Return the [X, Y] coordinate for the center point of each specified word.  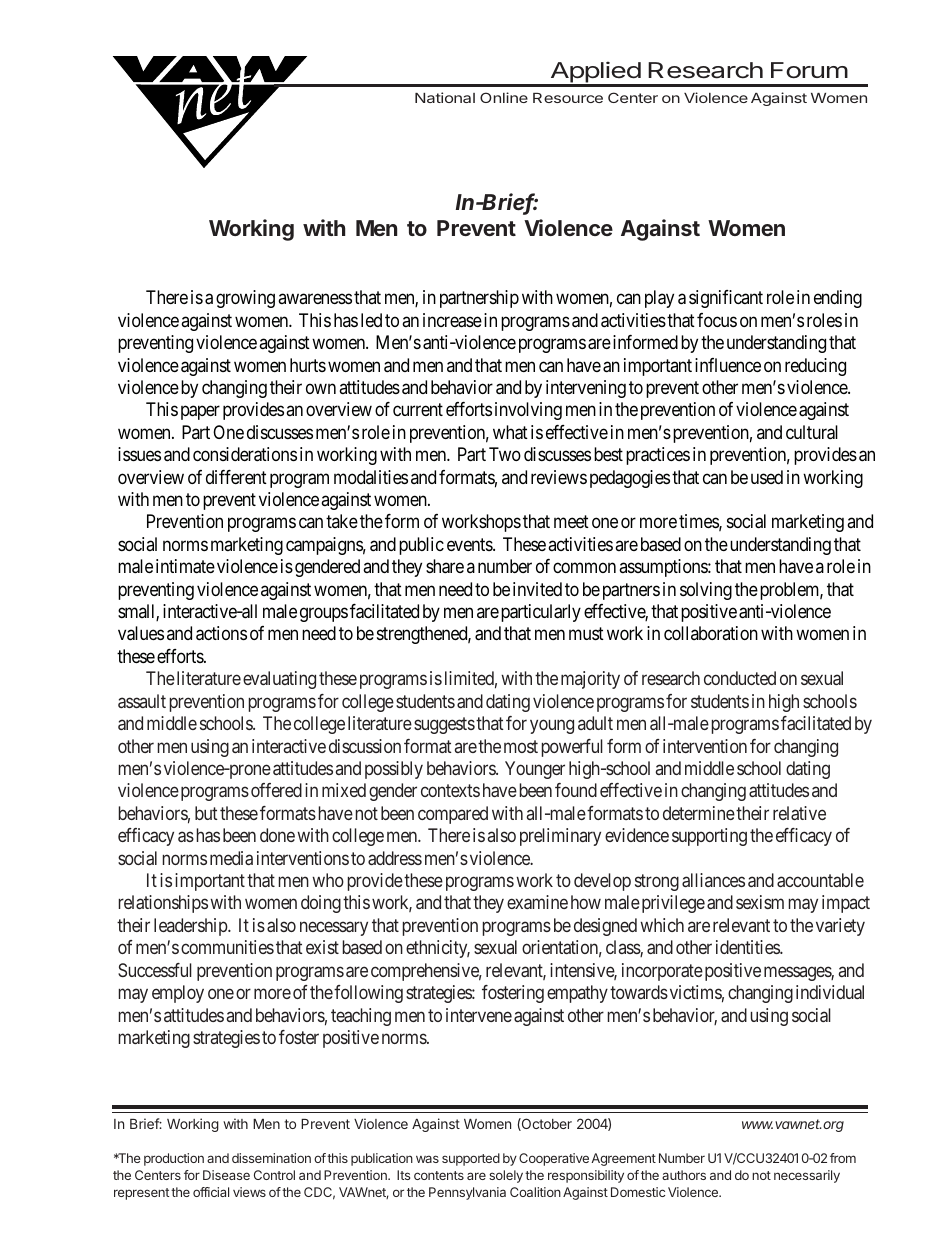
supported [471, 1159]
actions [221, 633]
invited [537, 589]
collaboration [711, 633]
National [445, 97]
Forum [809, 70]
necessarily [807, 1176]
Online [504, 97]
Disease [226, 1175]
